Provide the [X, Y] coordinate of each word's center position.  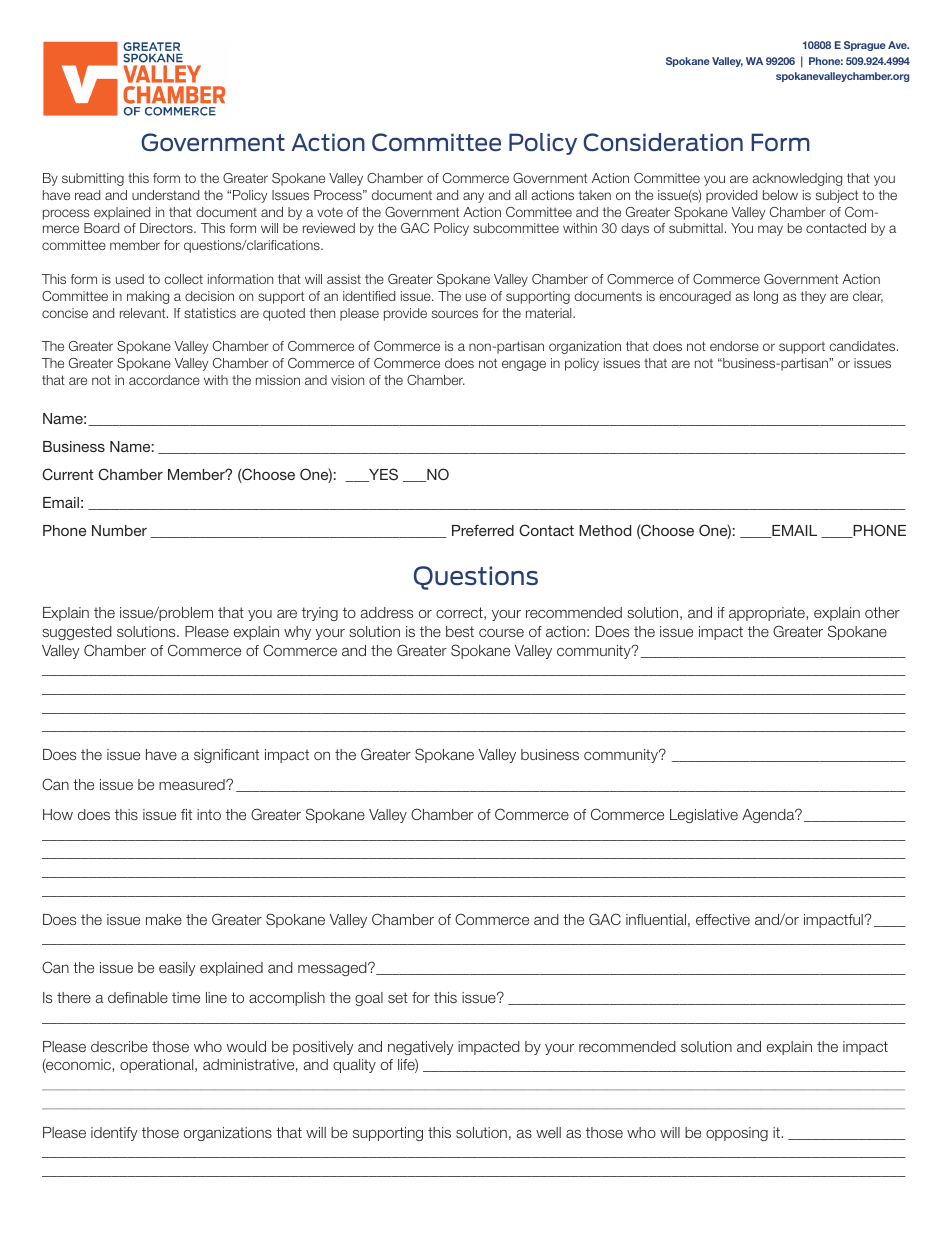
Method [605, 530]
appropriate [768, 614]
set [398, 997]
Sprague [865, 46]
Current [67, 474]
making [148, 297]
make [164, 919]
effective [723, 919]
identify [114, 1134]
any [473, 197]
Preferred [483, 530]
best [460, 631]
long [766, 297]
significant [226, 756]
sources [455, 314]
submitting [93, 179]
